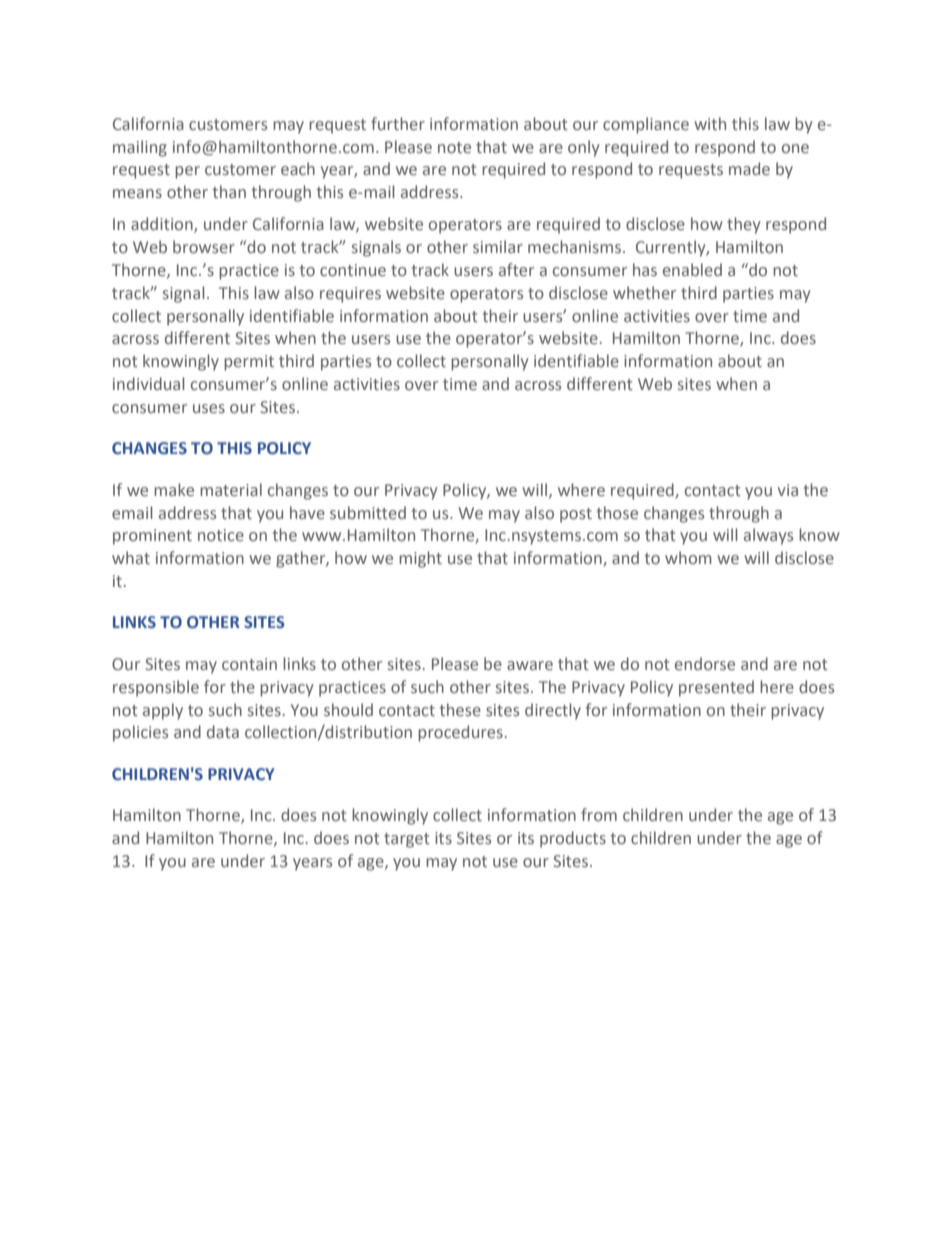  I want to click on data, so click(223, 731).
